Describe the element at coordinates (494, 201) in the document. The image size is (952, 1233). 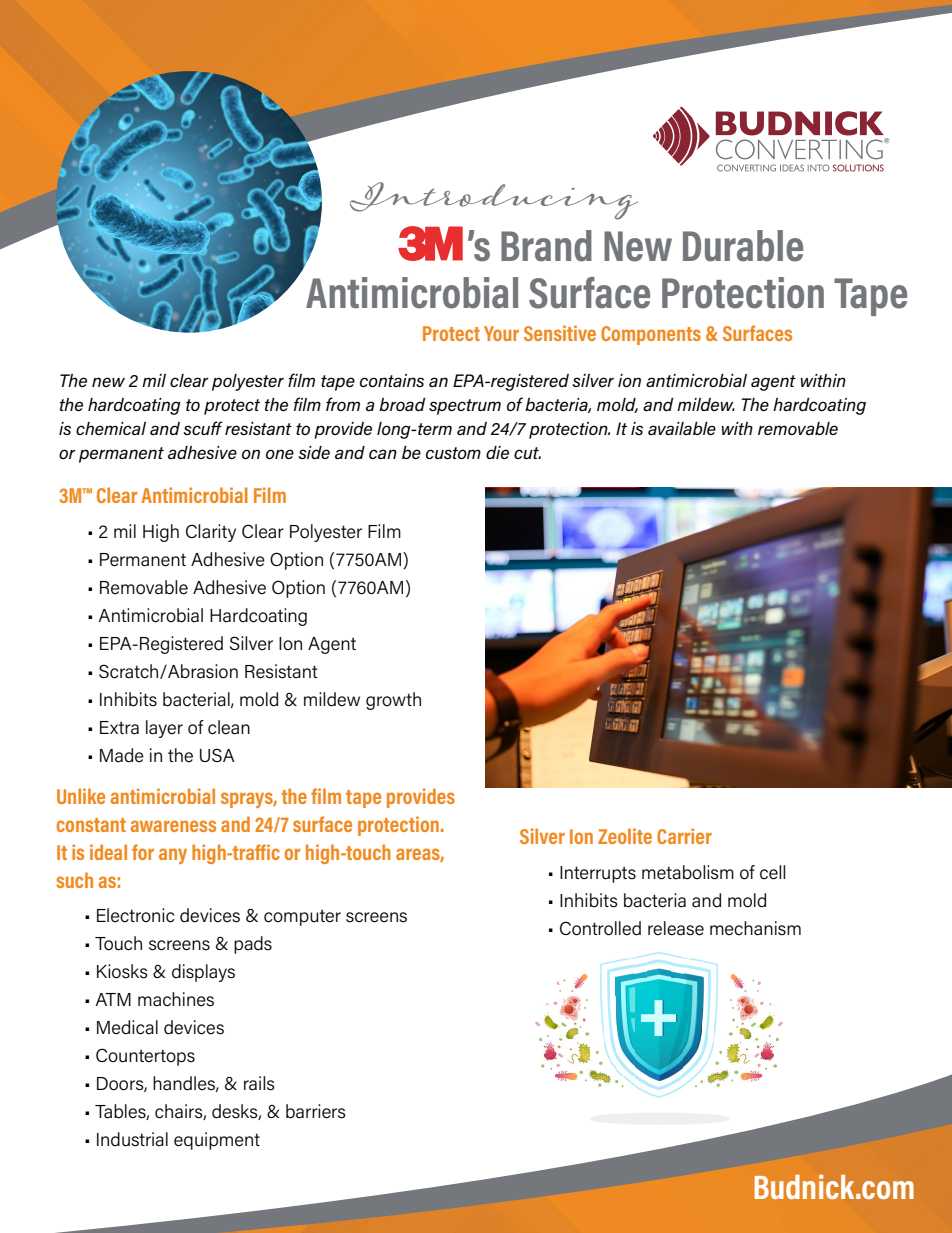
I see `Introducing` at that location.
